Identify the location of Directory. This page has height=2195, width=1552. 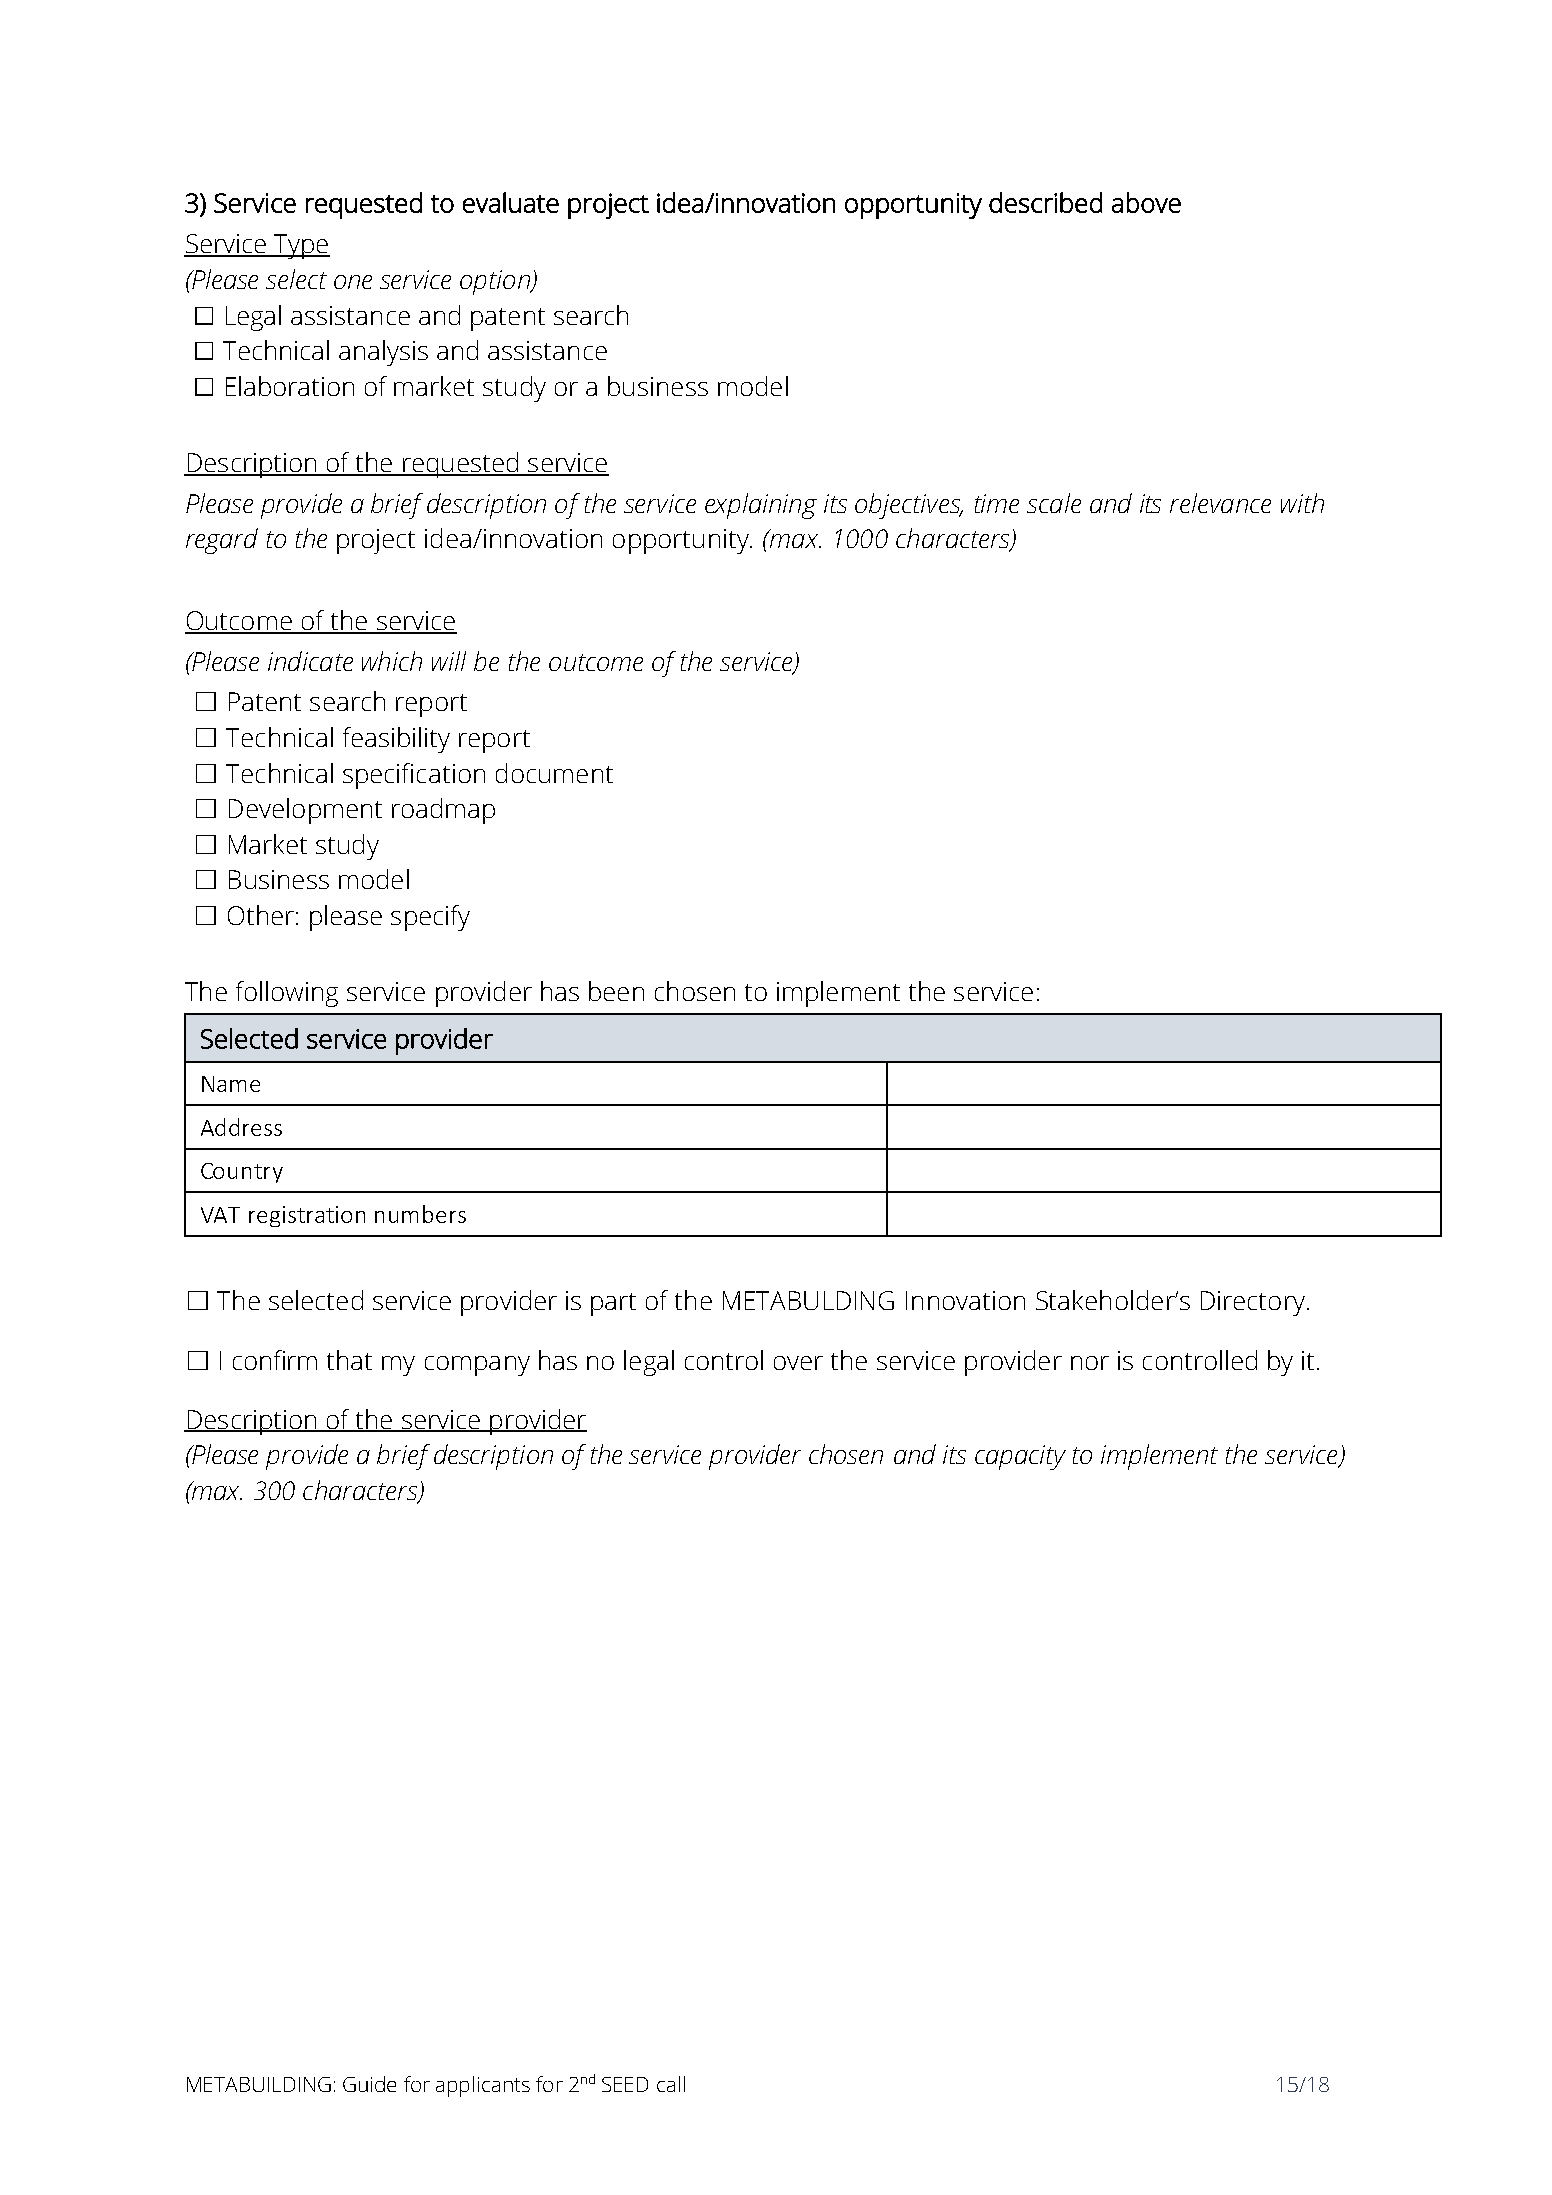
(1253, 1303).
